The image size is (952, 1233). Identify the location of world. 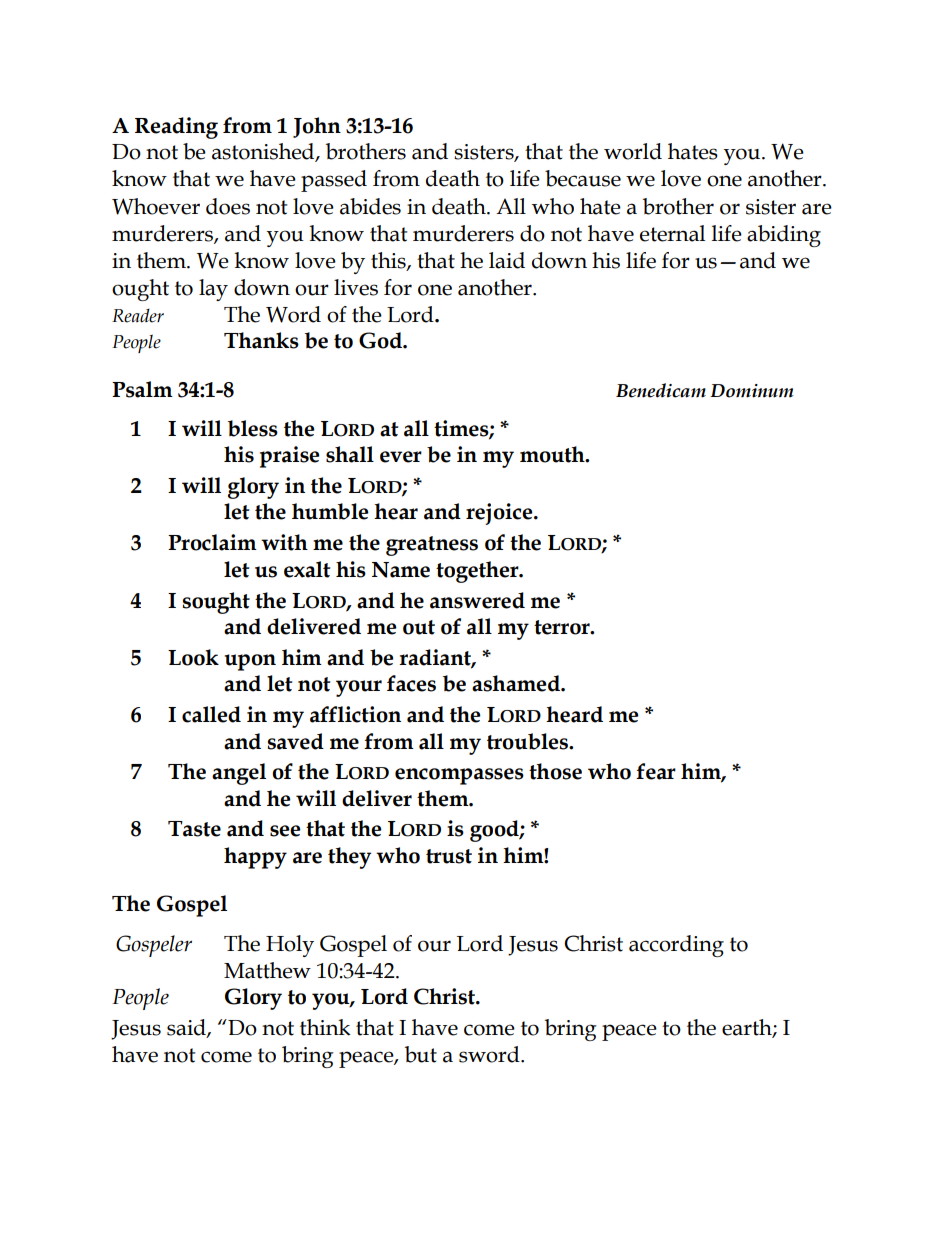
(633, 151).
